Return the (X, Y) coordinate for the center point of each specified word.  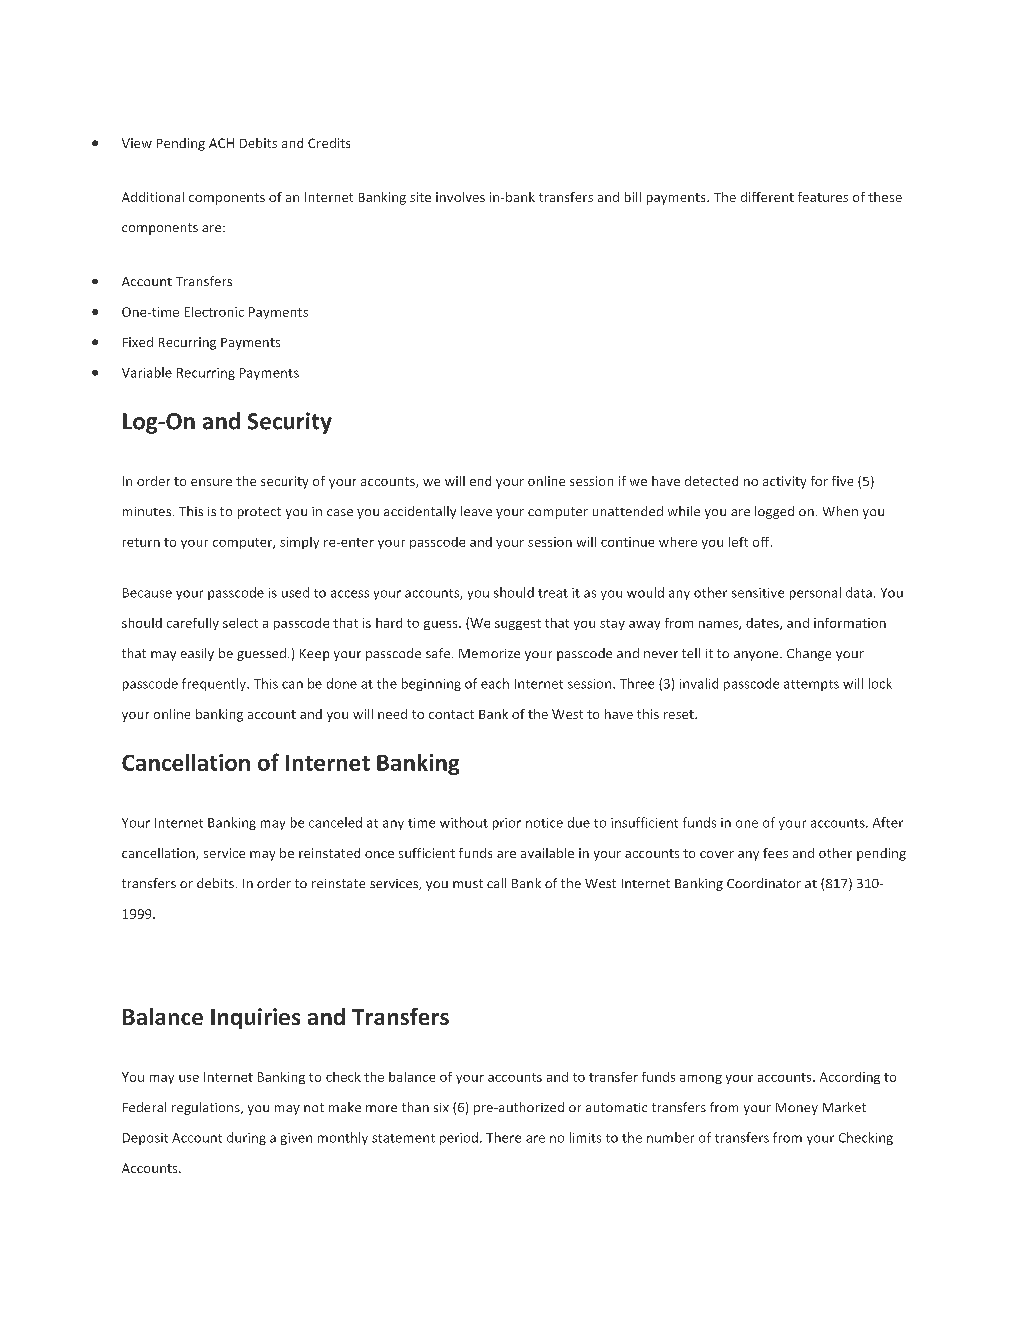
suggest (518, 624)
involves (460, 197)
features (823, 197)
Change (809, 654)
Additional (153, 197)
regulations (207, 1108)
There (503, 1137)
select (240, 623)
